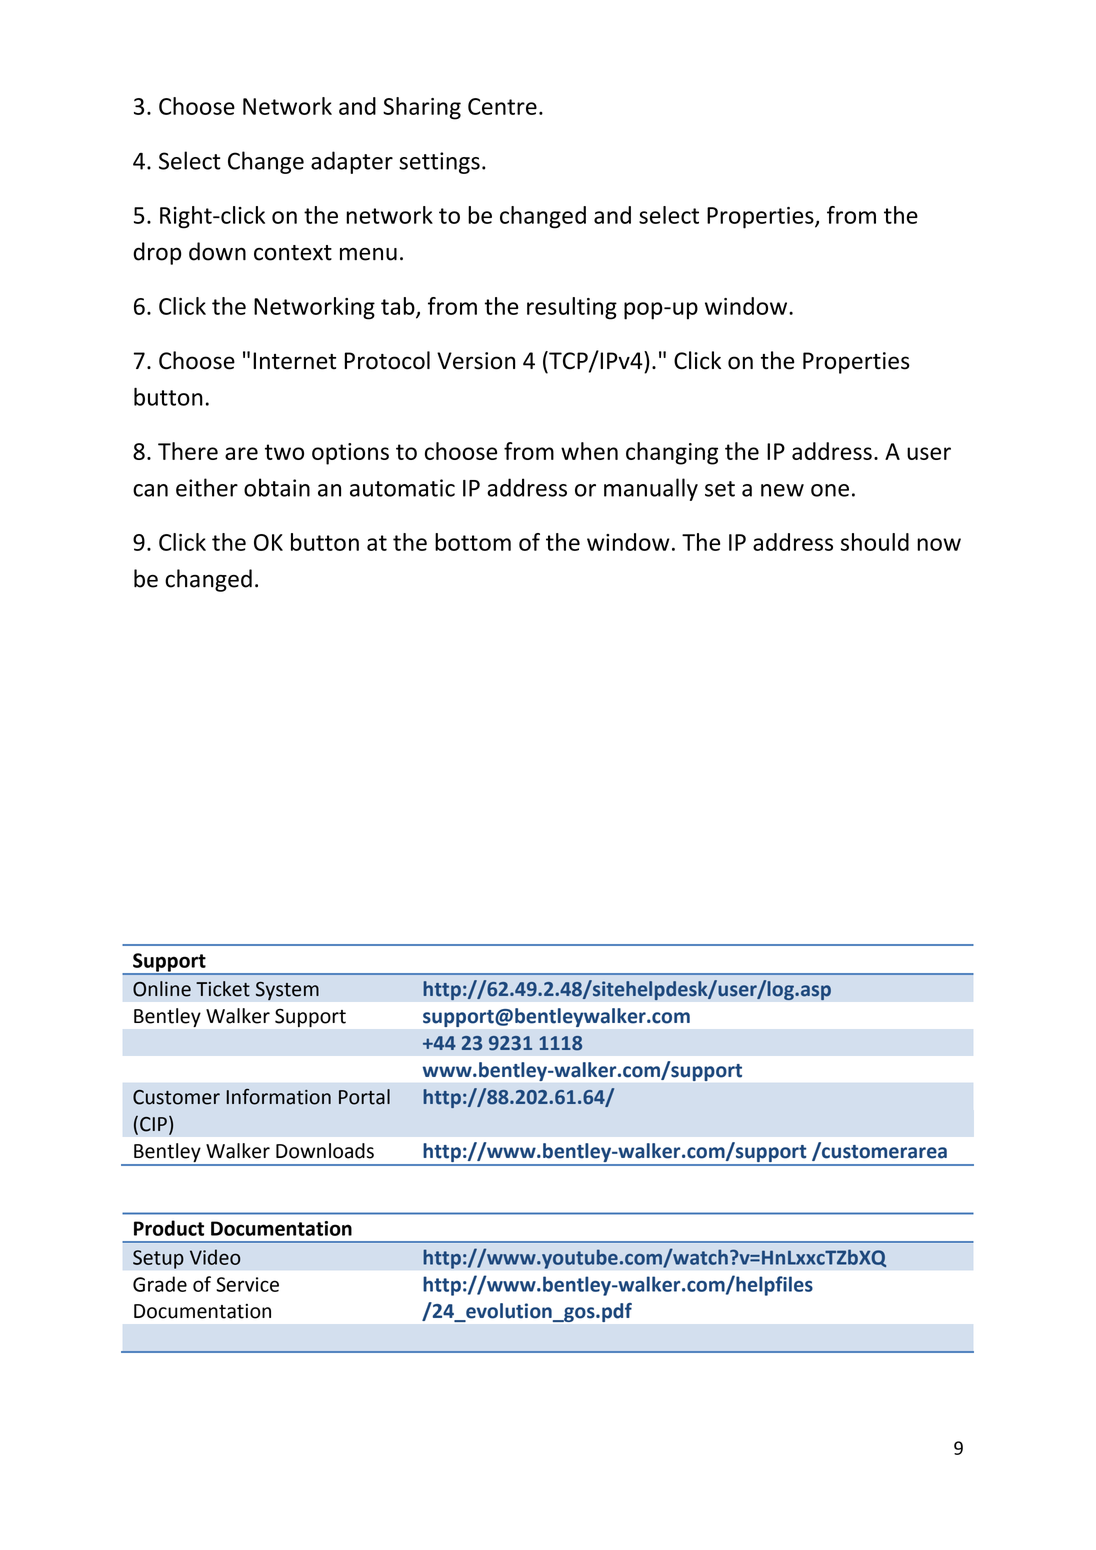 The image size is (1096, 1550). Describe the element at coordinates (572, 308) in the page. I see `resulting` at that location.
